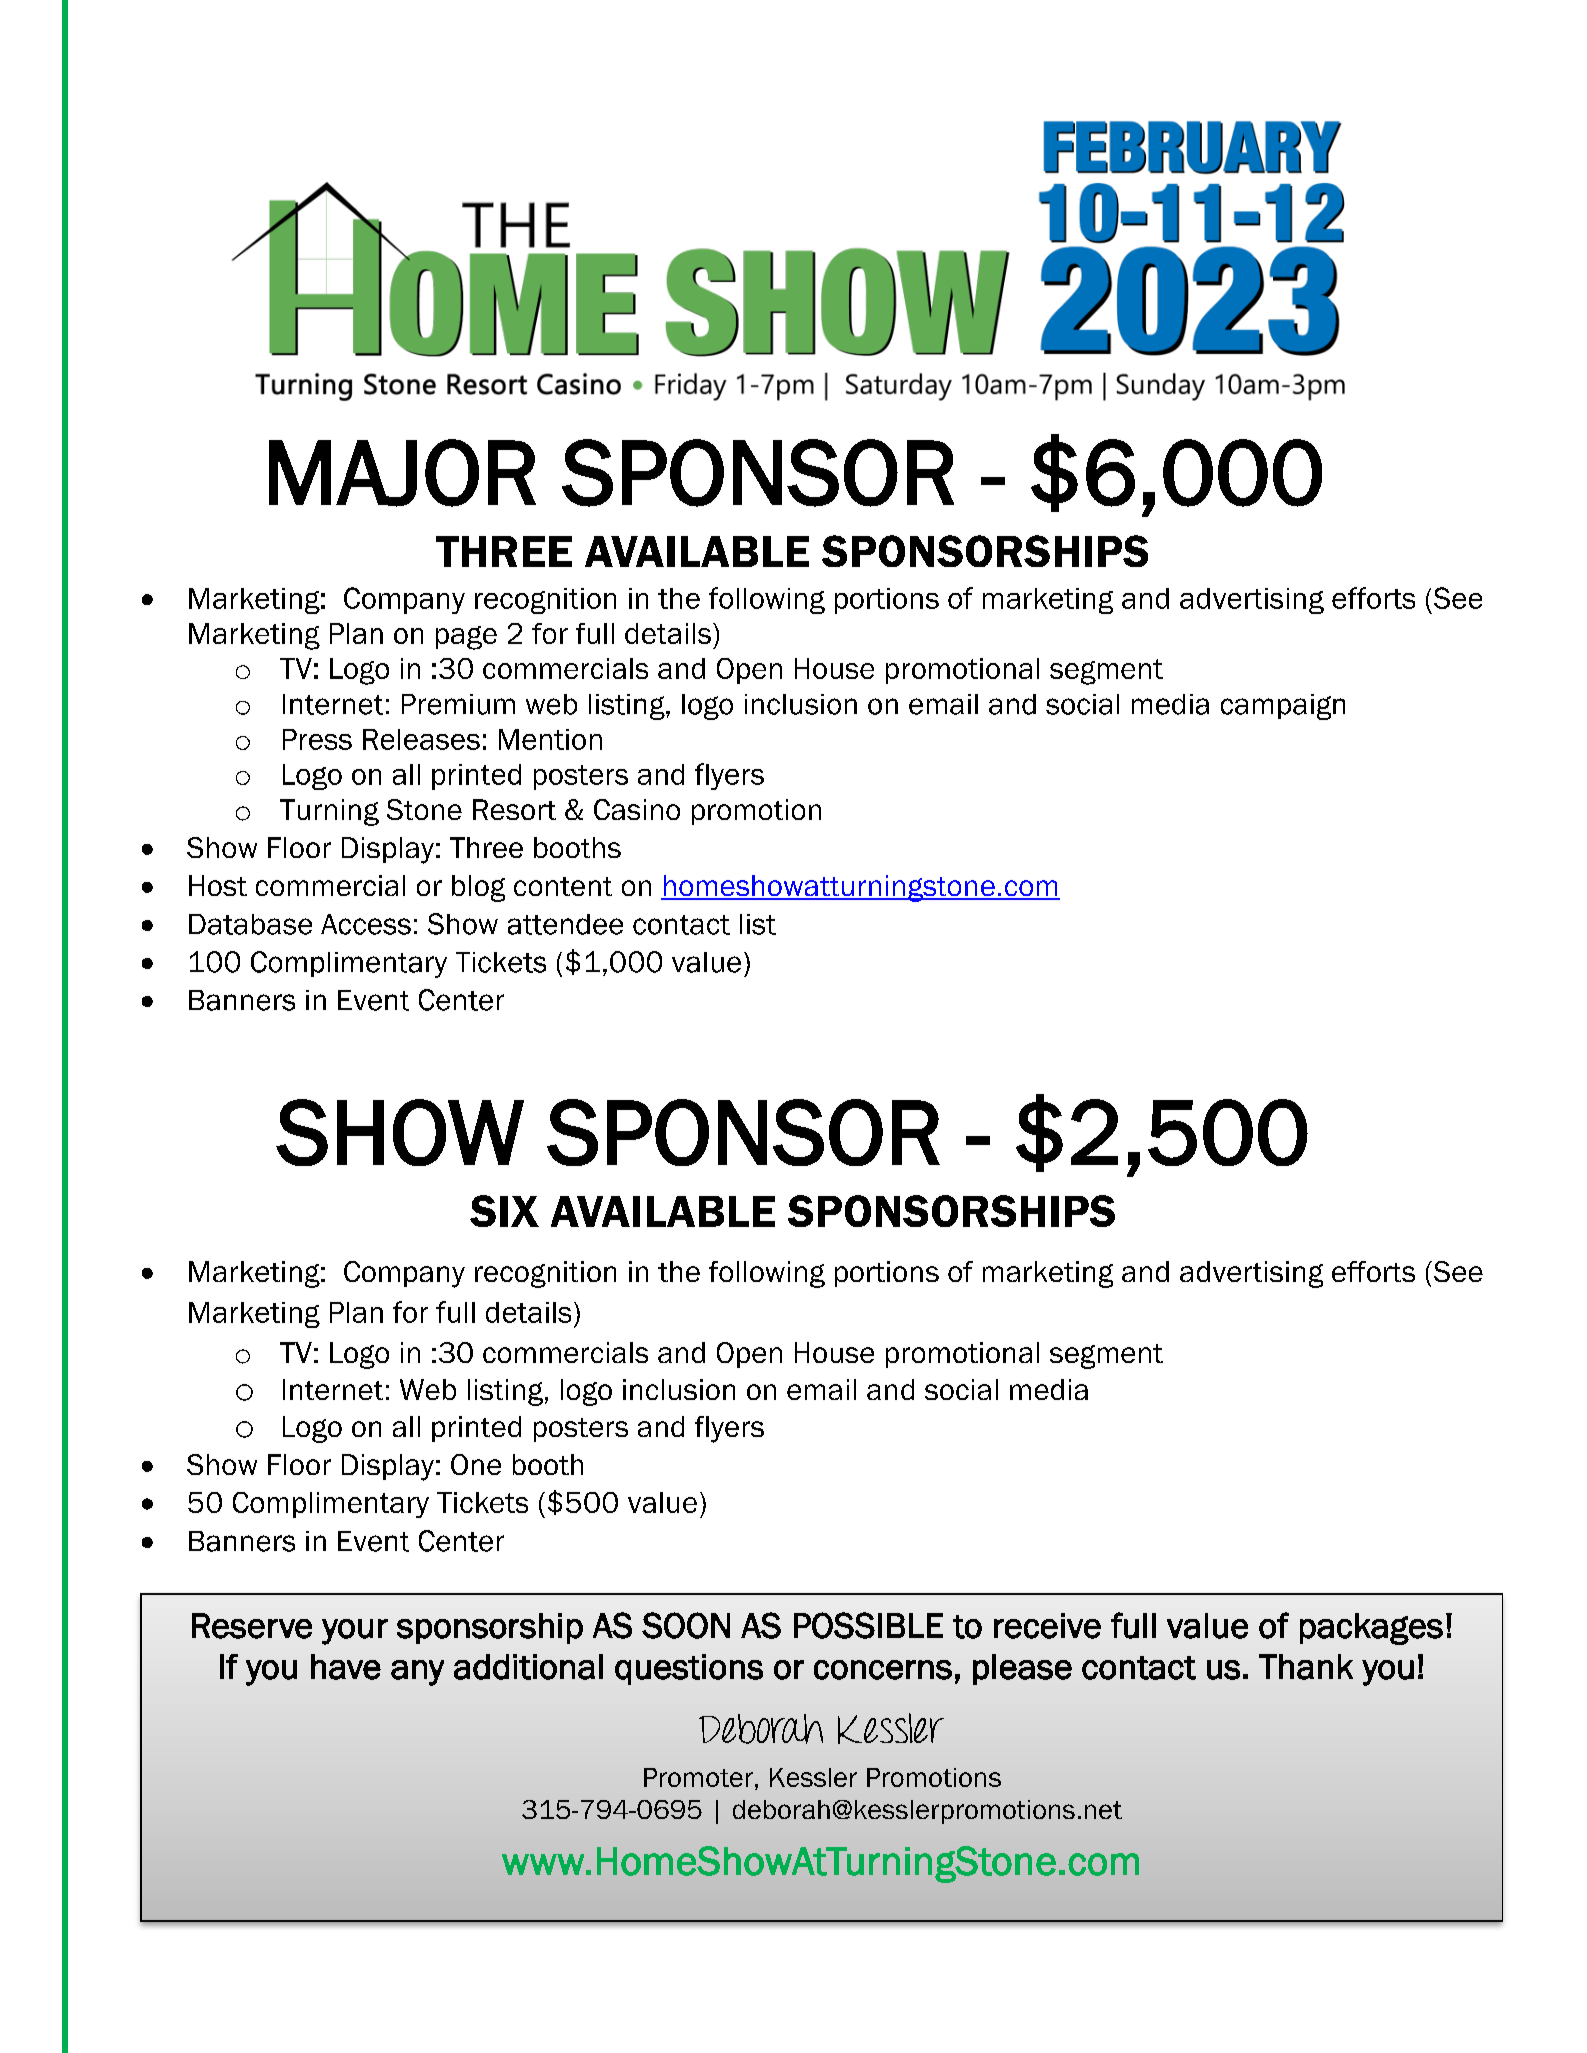  What do you see at coordinates (366, 924) in the document?
I see `Access` at bounding box center [366, 924].
